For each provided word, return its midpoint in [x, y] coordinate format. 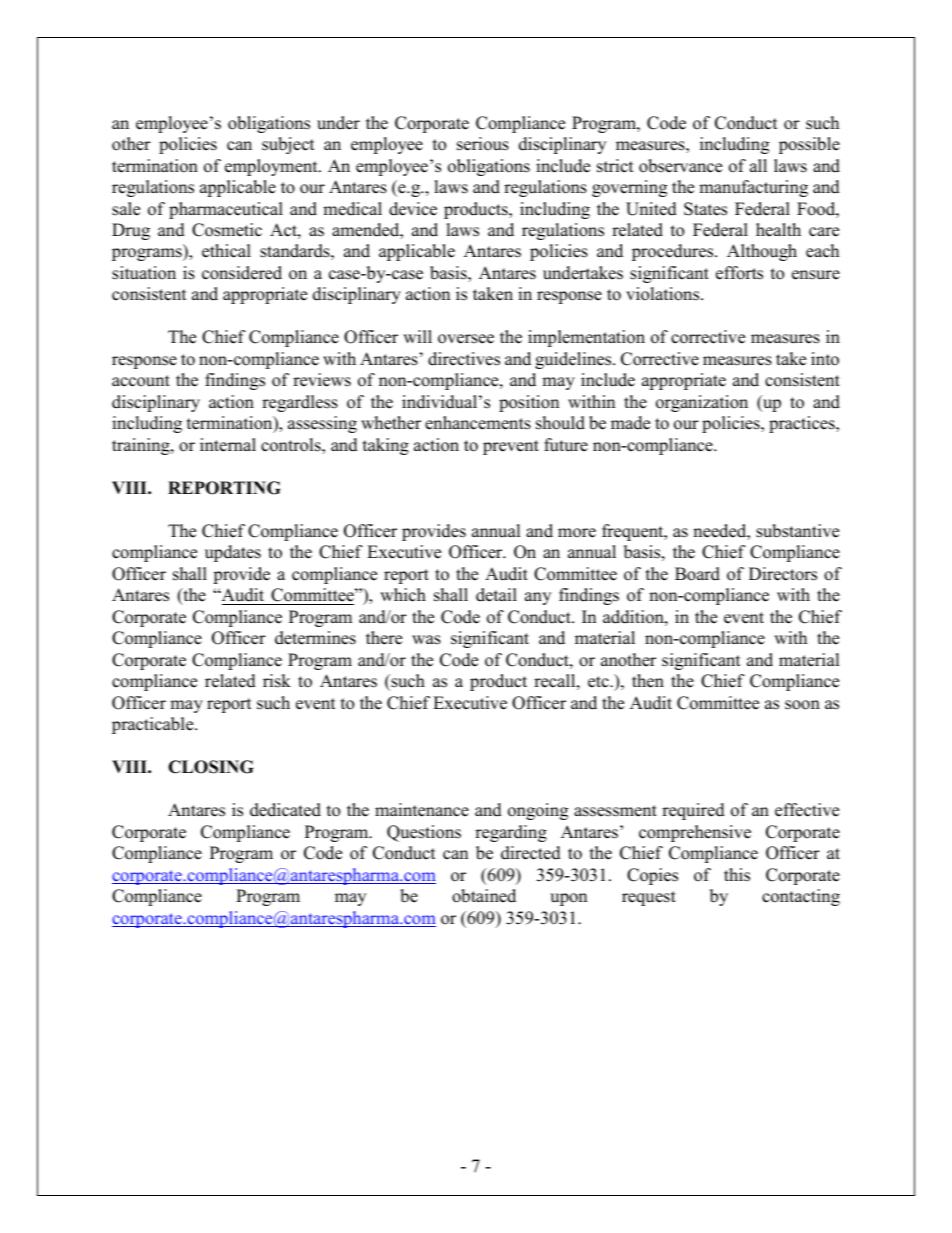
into [825, 359]
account [141, 381]
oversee [466, 339]
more [577, 533]
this [737, 875]
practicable [154, 725]
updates [233, 553]
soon [802, 705]
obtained [484, 896]
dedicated [285, 810]
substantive [797, 531]
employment [272, 167]
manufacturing [753, 188]
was [426, 640]
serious [483, 144]
